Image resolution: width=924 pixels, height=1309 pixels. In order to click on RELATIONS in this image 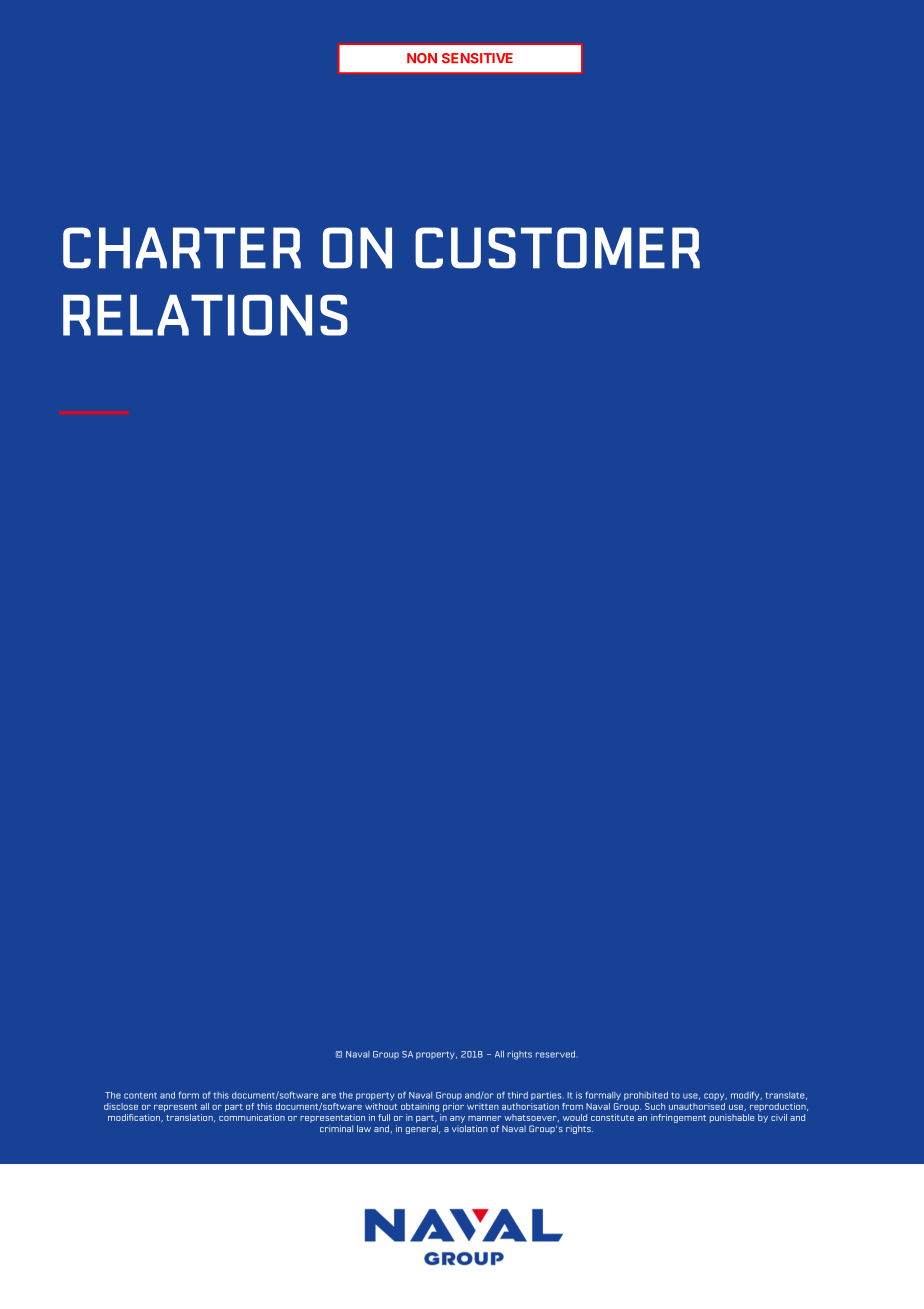, I will do `click(205, 315)`.
